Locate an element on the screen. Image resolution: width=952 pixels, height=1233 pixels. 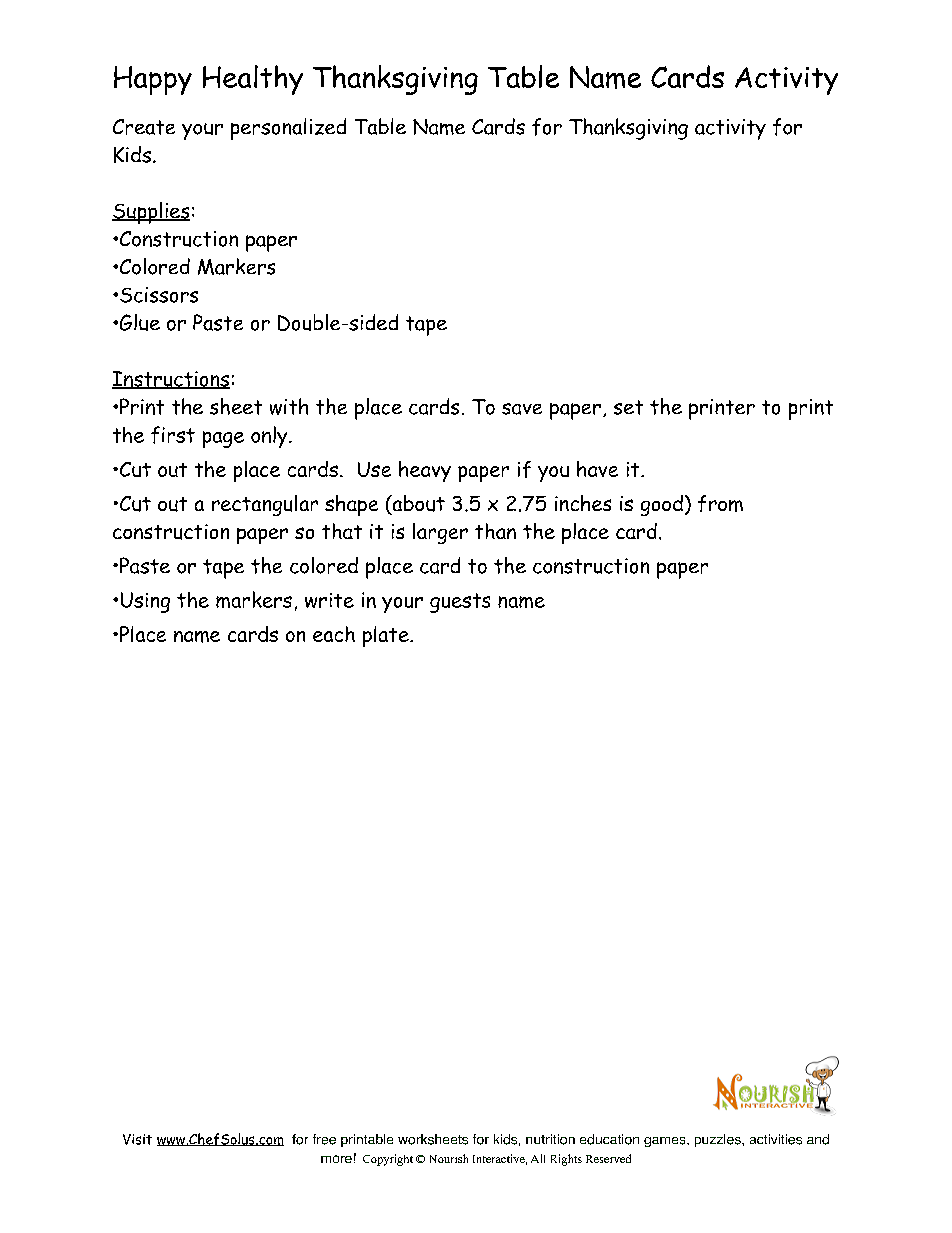
plate is located at coordinates (387, 636).
